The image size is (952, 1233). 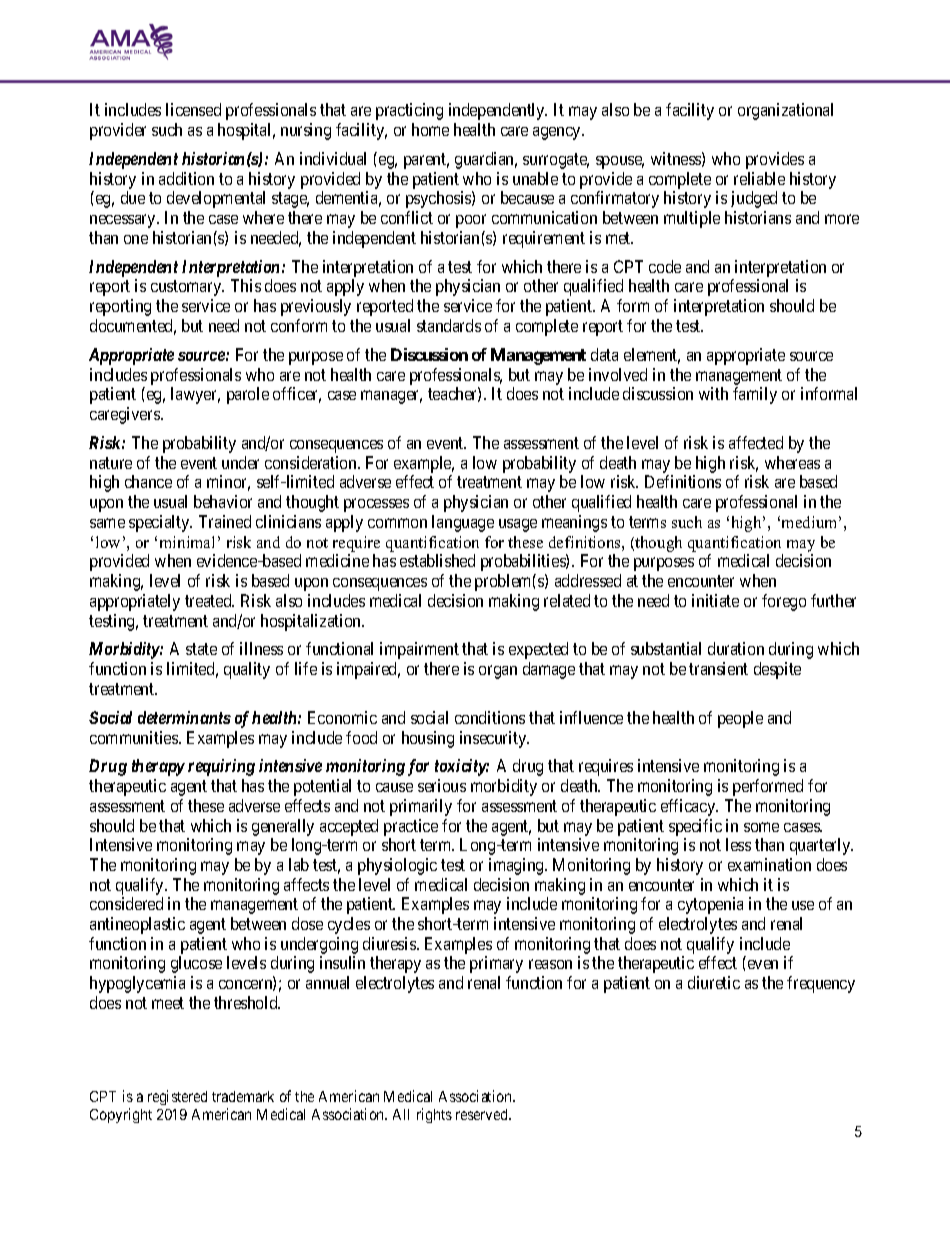 What do you see at coordinates (195, 395) in the document?
I see `lawyer` at bounding box center [195, 395].
